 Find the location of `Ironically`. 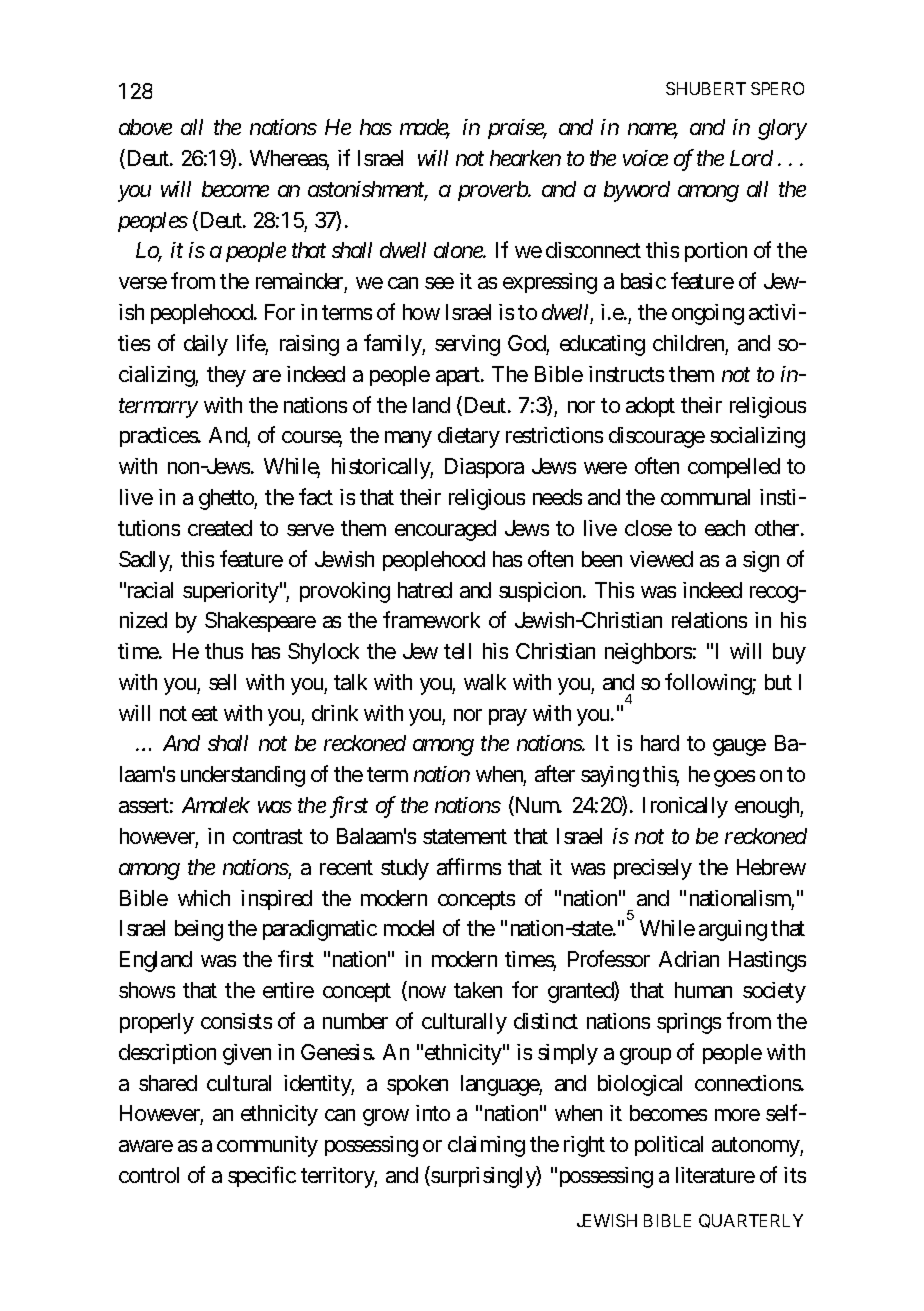

Ironically is located at coordinates (685, 807).
